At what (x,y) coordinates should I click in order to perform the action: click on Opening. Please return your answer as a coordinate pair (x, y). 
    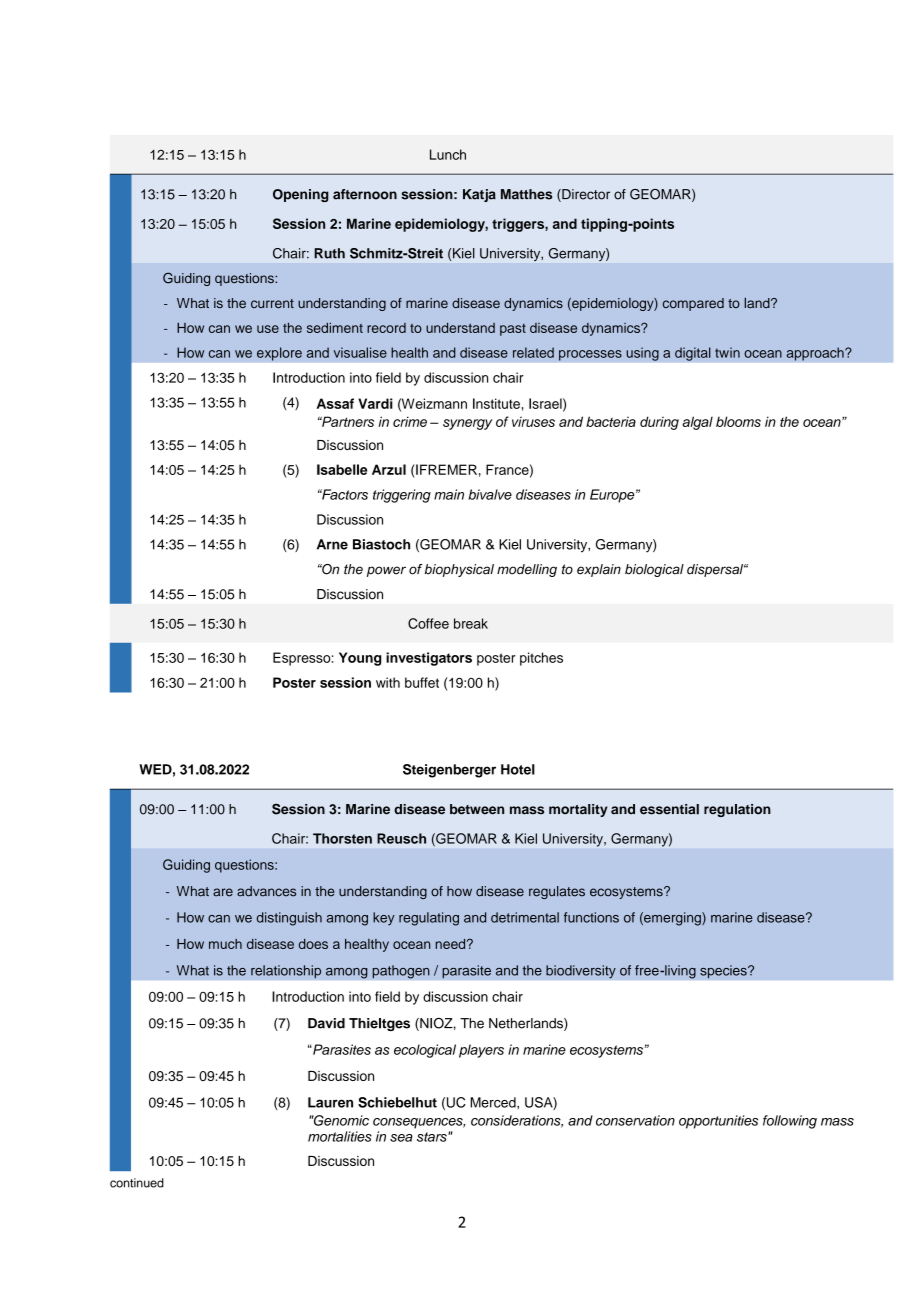
    Looking at the image, I should click on (301, 195).
